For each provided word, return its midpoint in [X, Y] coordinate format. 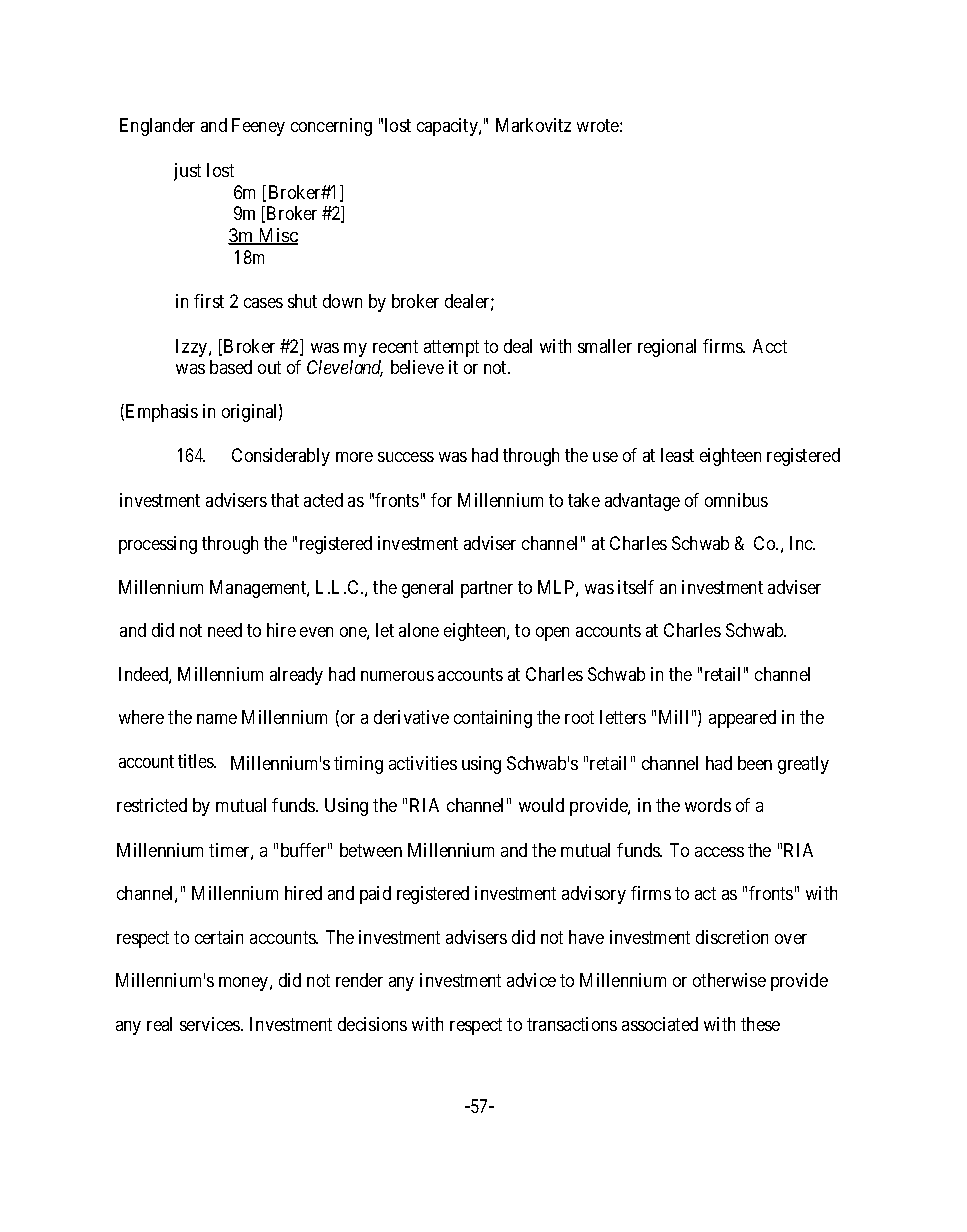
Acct [770, 346]
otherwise [729, 980]
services [211, 1024]
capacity [448, 127]
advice [531, 980]
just [187, 172]
